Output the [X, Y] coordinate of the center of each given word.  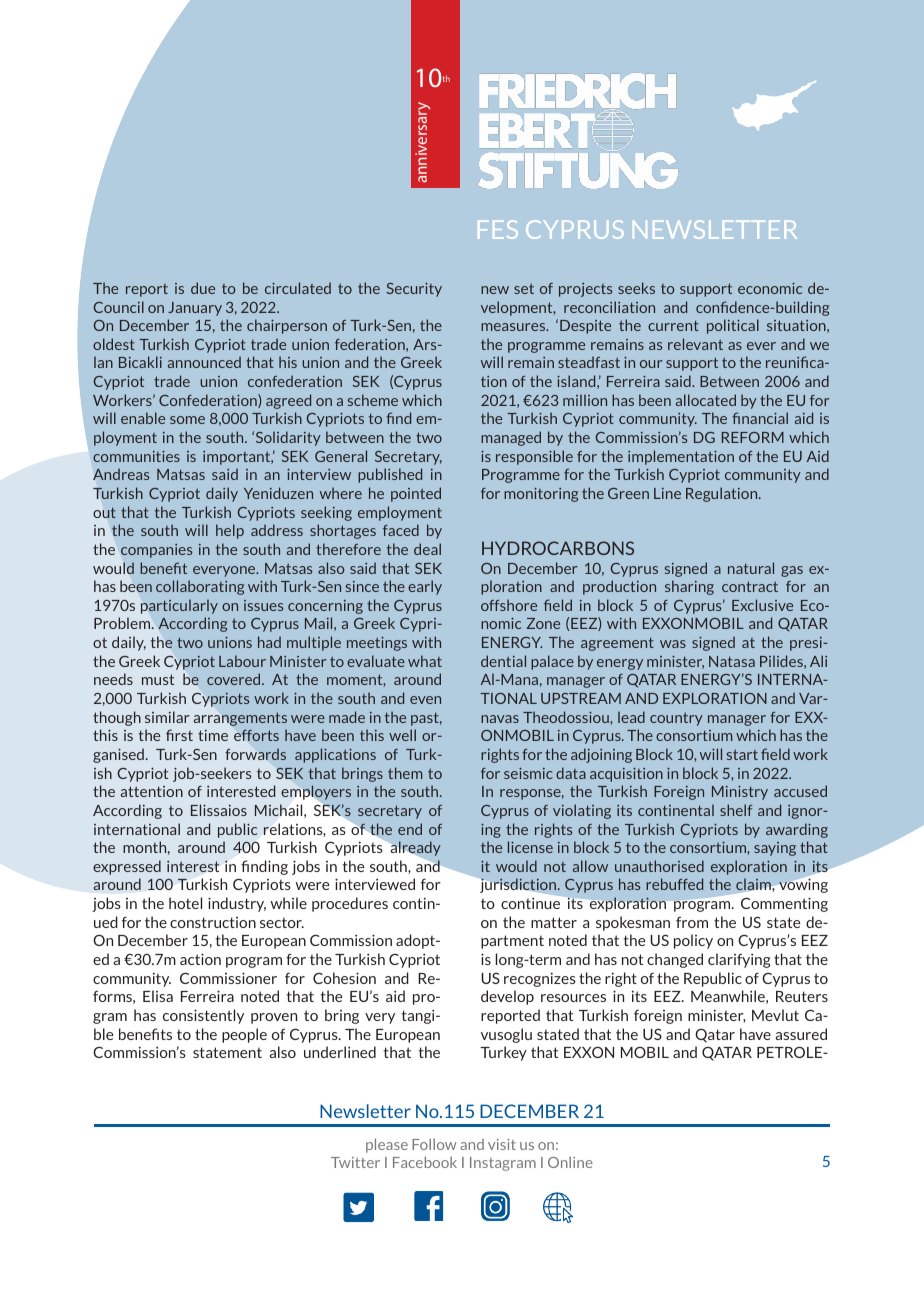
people [244, 1035]
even [425, 700]
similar [167, 717]
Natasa [732, 661]
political [733, 326]
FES [498, 229]
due [203, 288]
